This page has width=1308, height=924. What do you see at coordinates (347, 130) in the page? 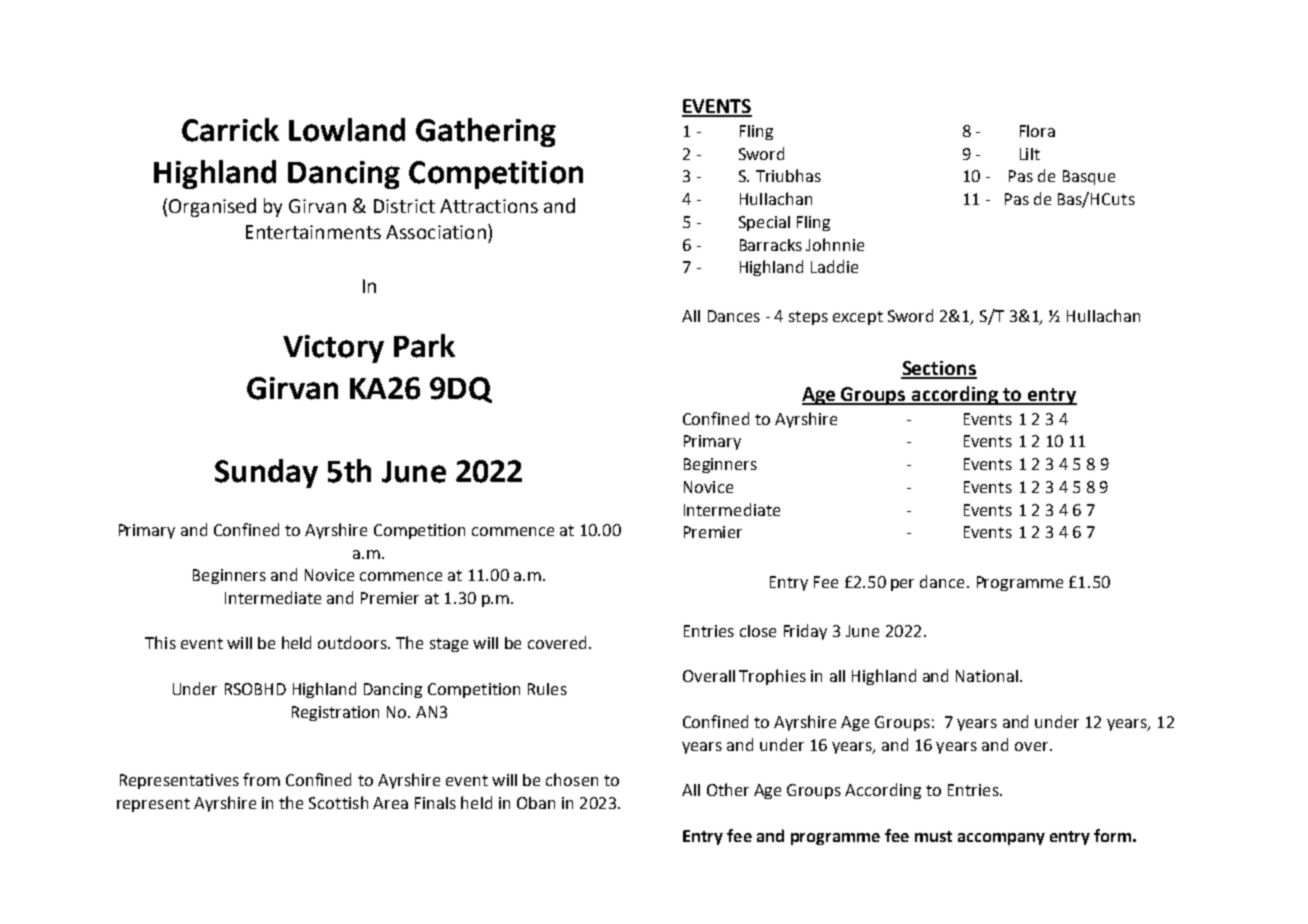
I see `Lowland` at bounding box center [347, 130].
